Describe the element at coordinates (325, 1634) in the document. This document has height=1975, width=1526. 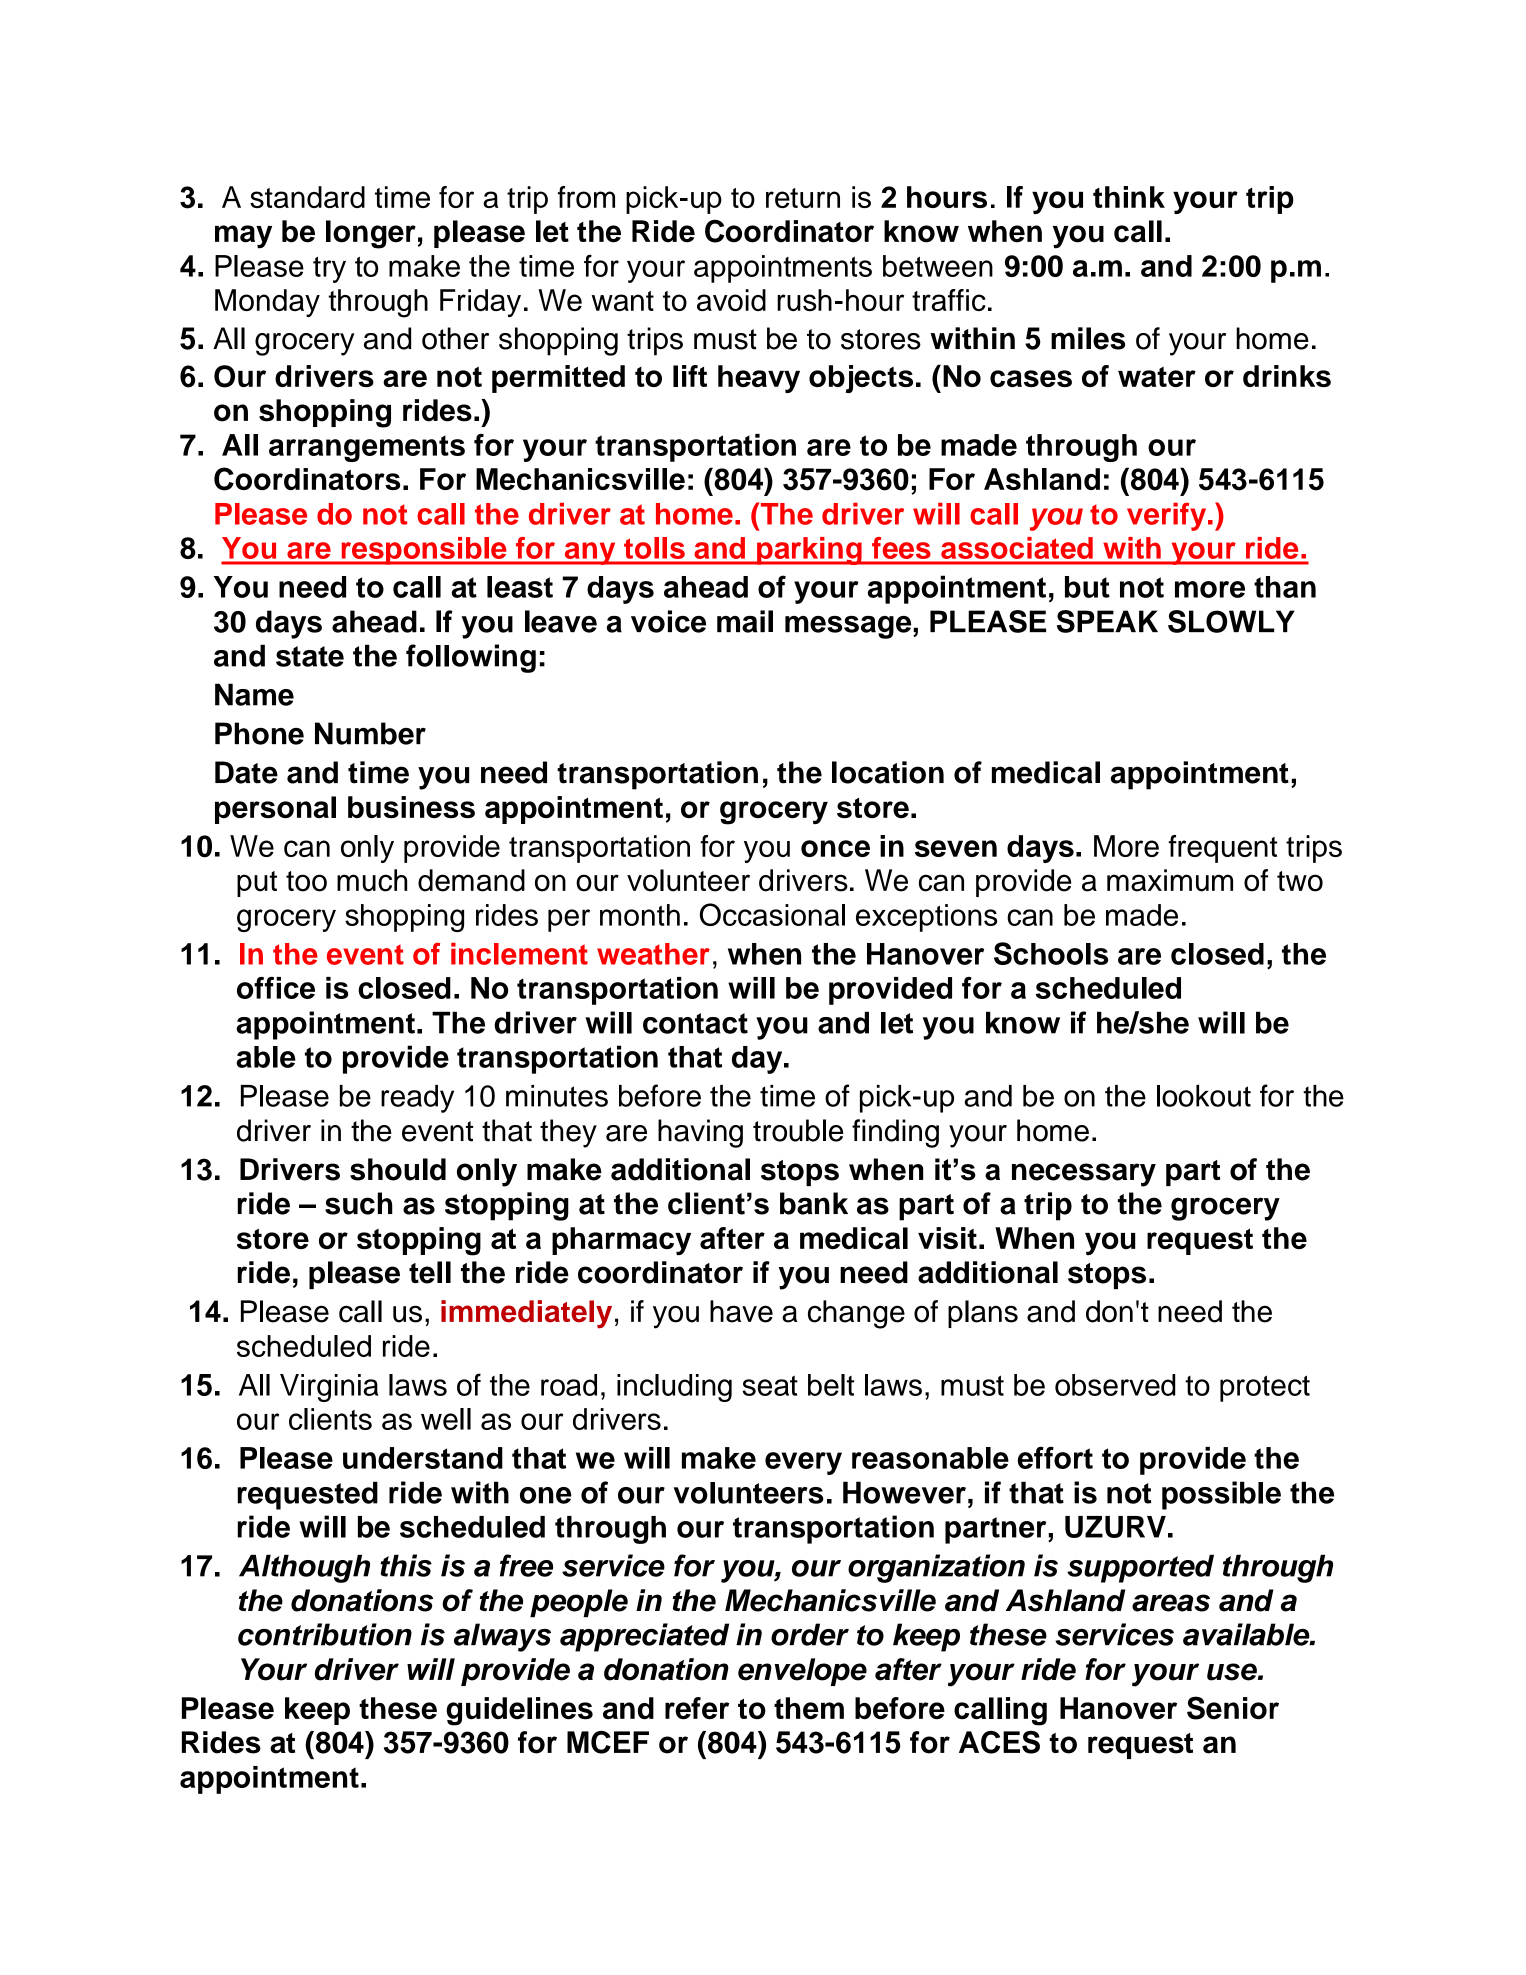
I see `contribution` at that location.
